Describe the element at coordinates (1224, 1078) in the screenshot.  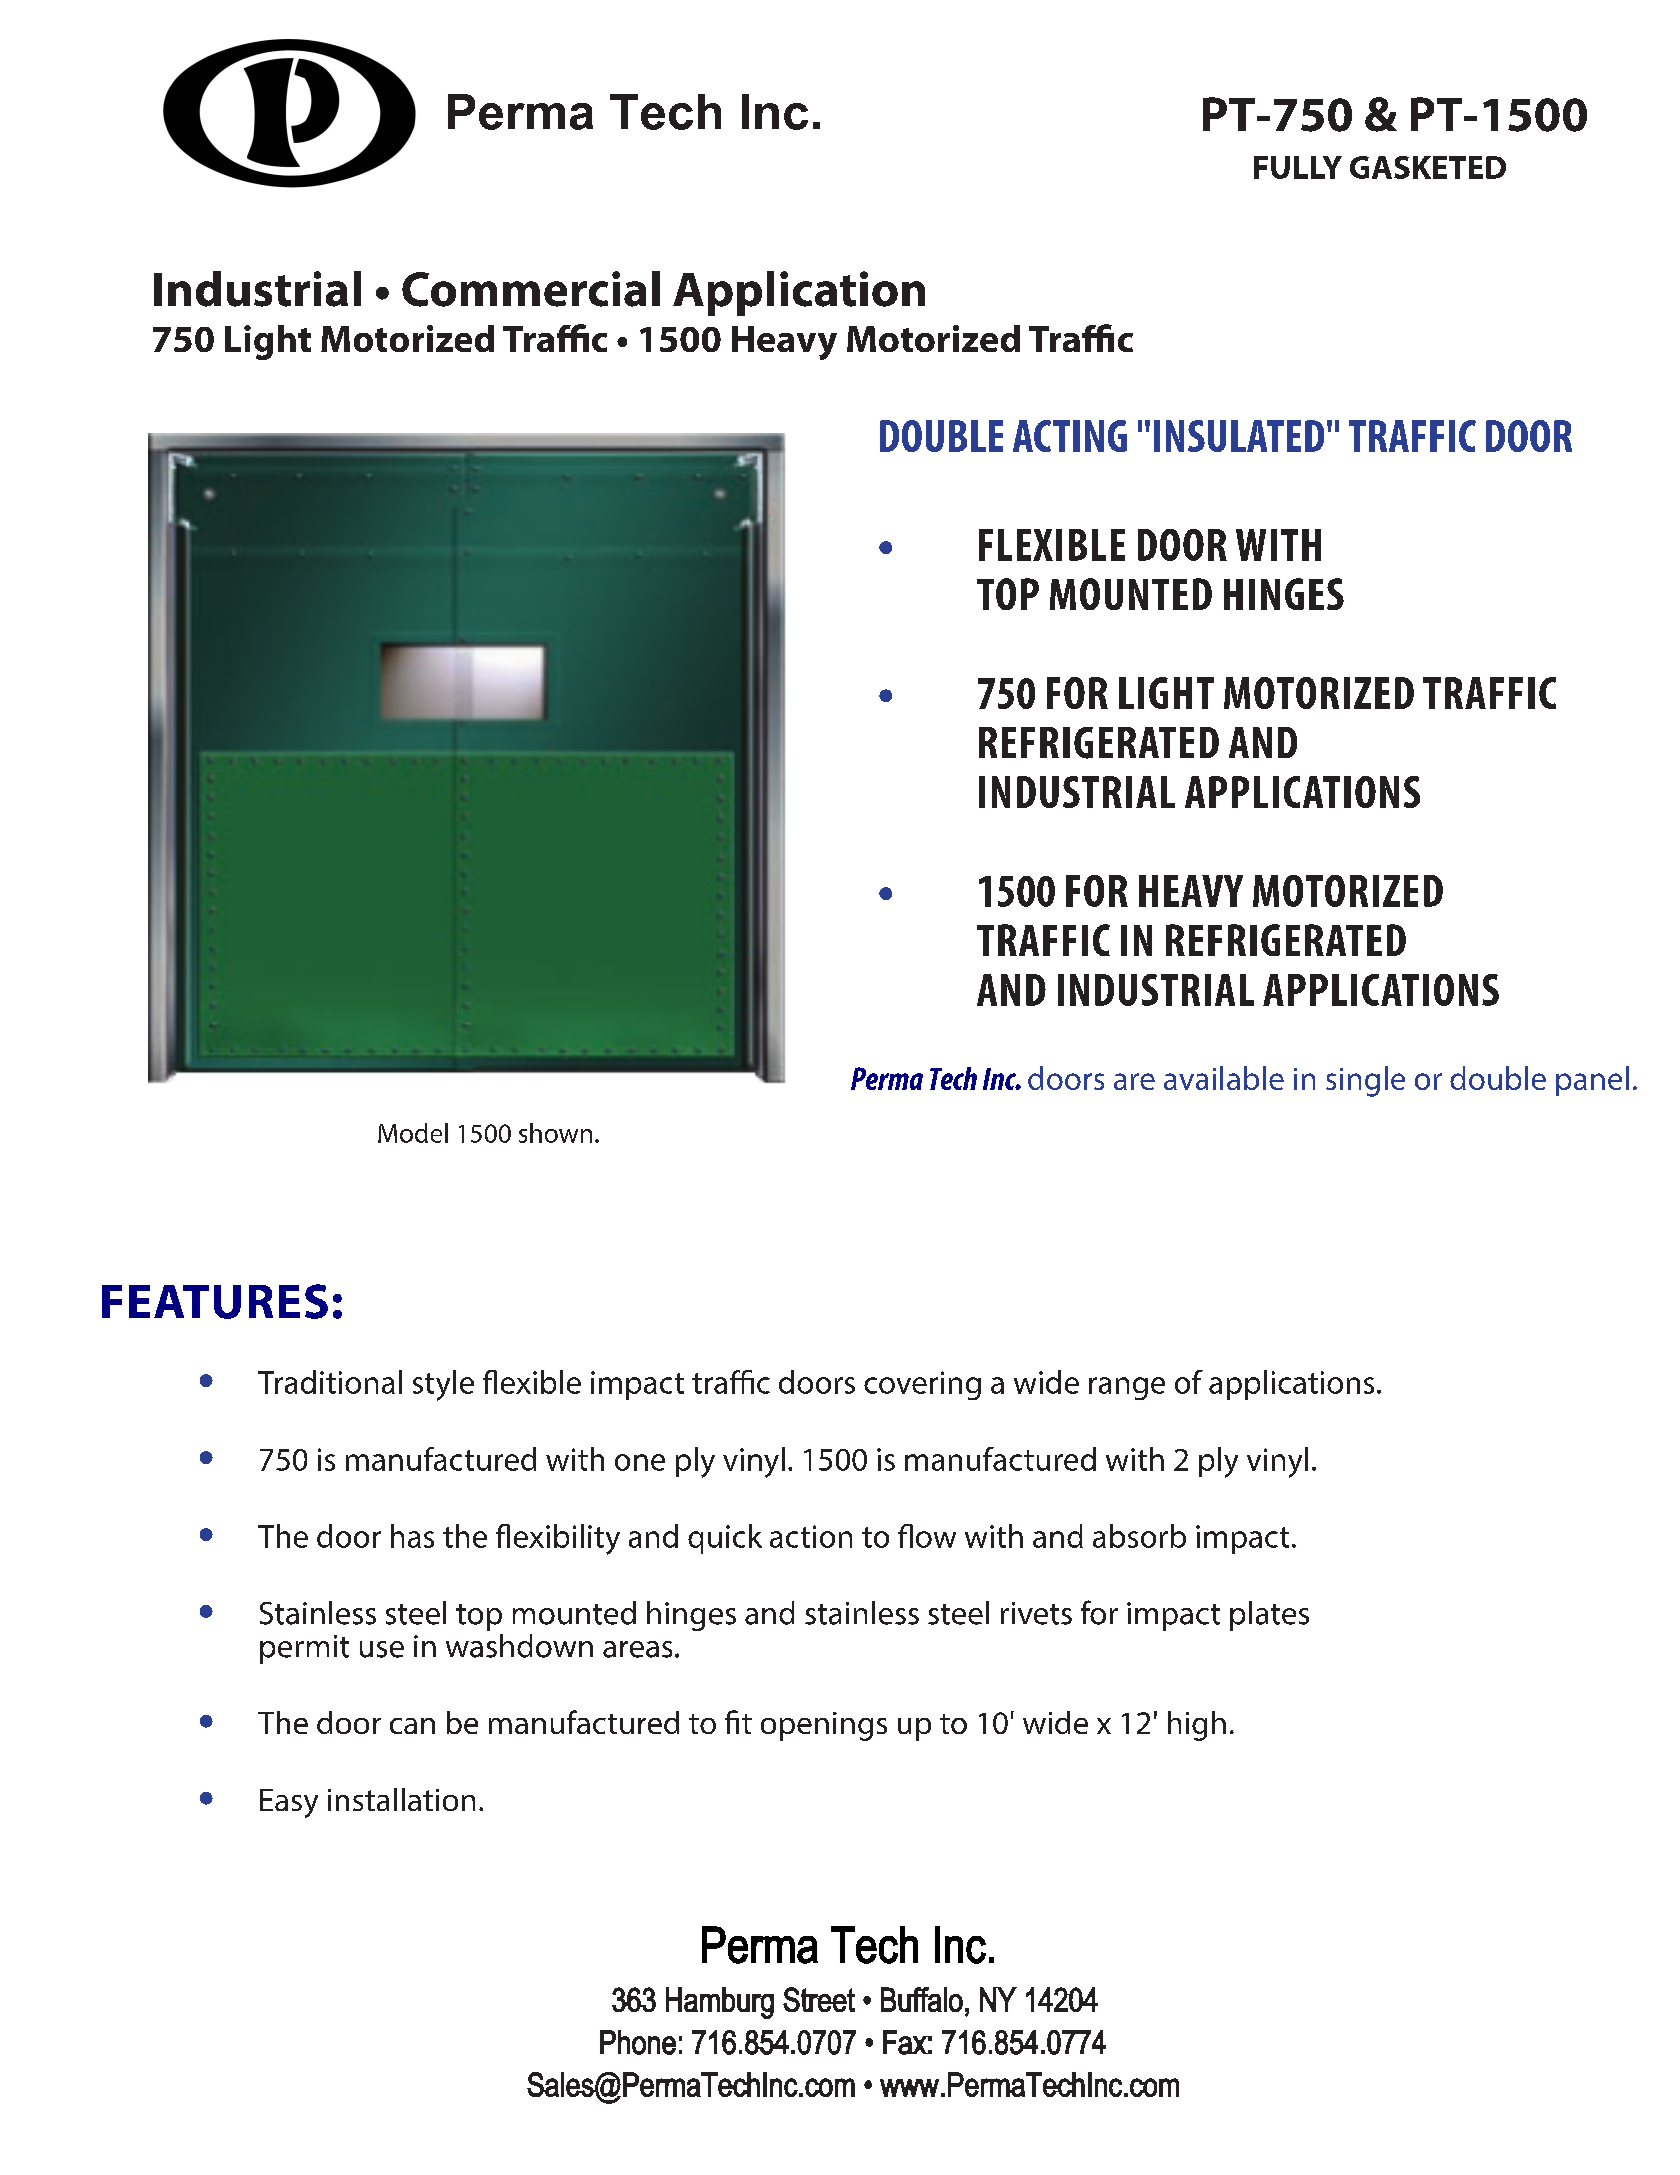
I see `available` at that location.
